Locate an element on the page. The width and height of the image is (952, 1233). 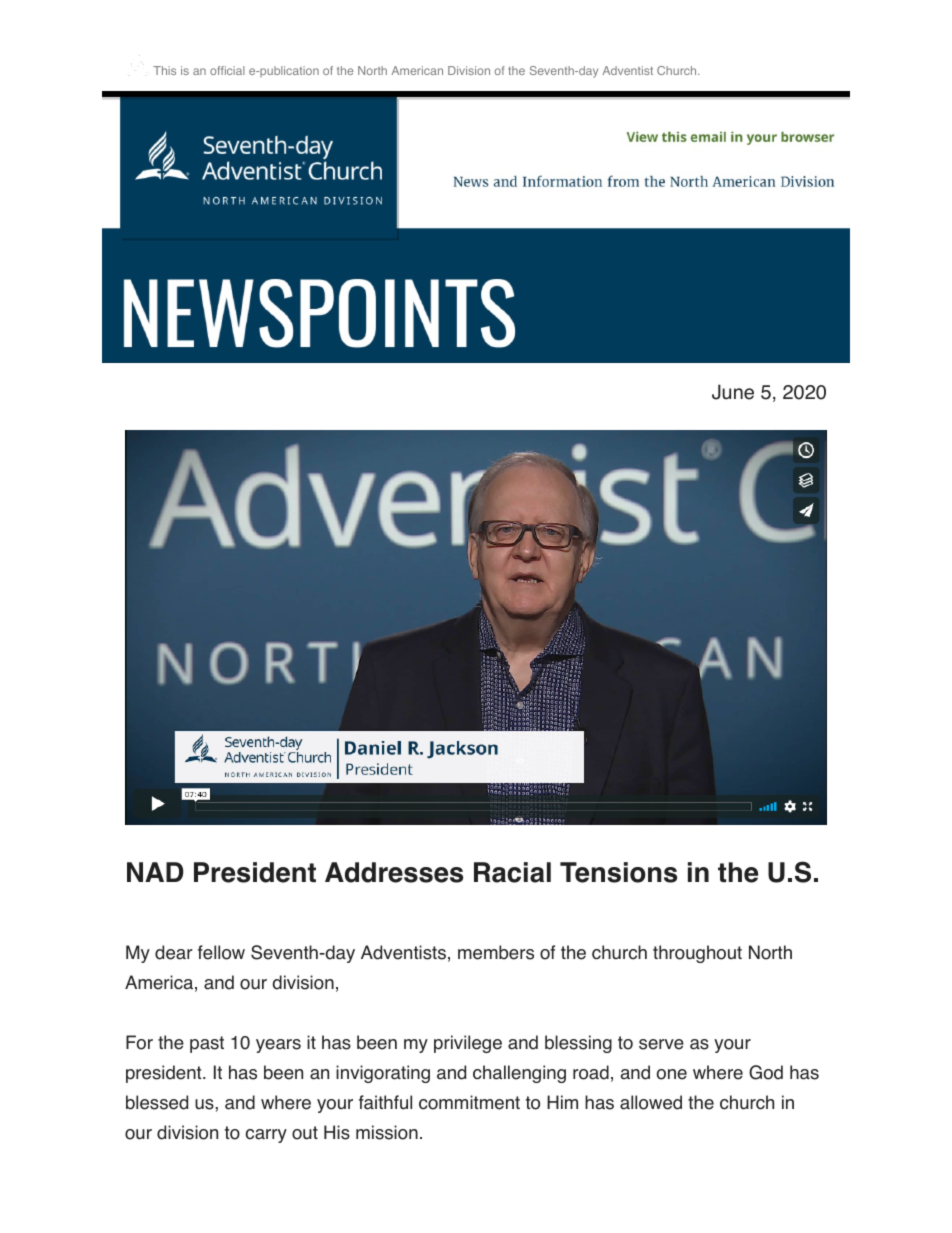
June is located at coordinates (733, 392).
